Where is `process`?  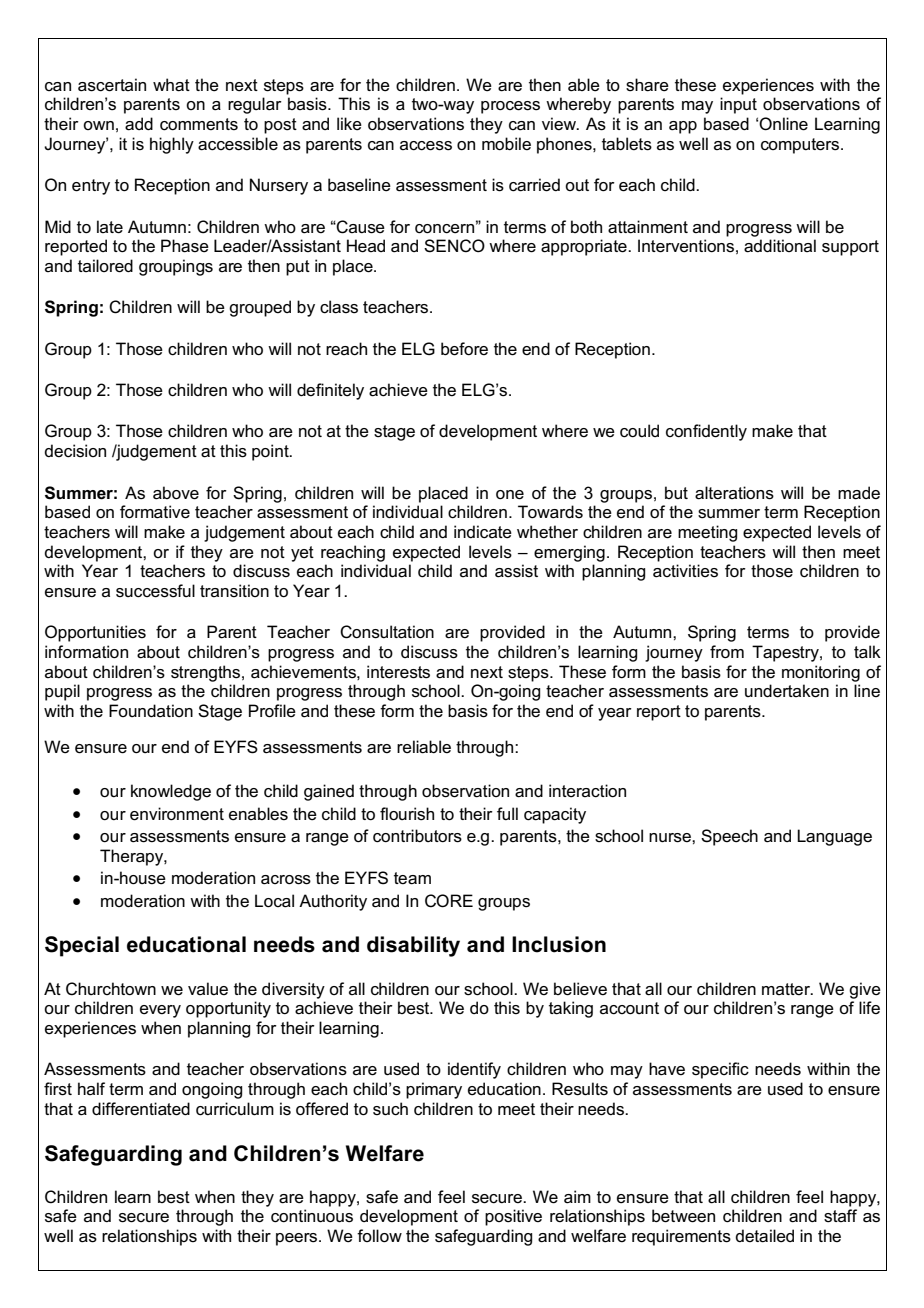
process is located at coordinates (510, 107).
